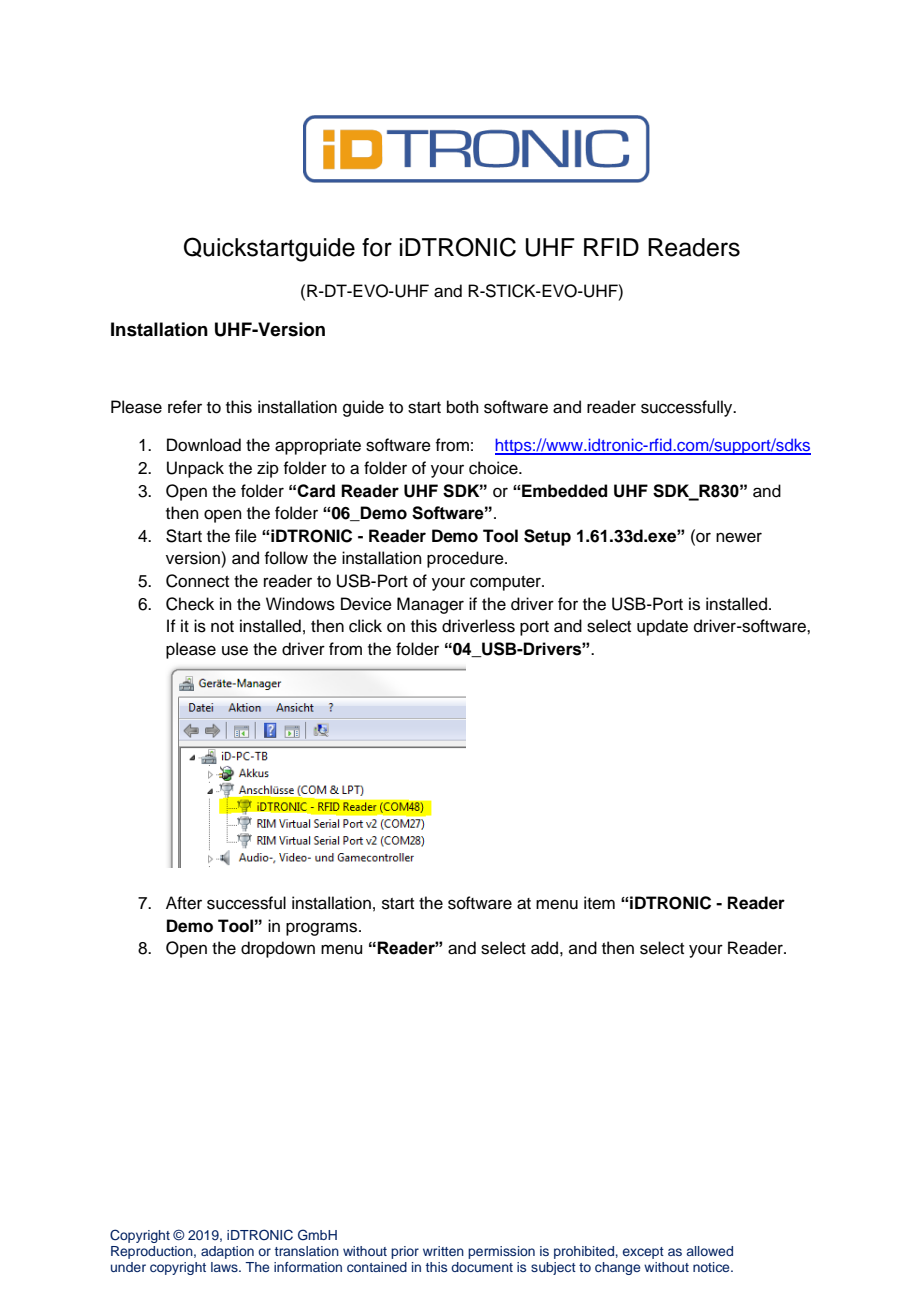 The image size is (924, 1308). Describe the element at coordinates (227, 1252) in the screenshot. I see `adaption` at that location.
